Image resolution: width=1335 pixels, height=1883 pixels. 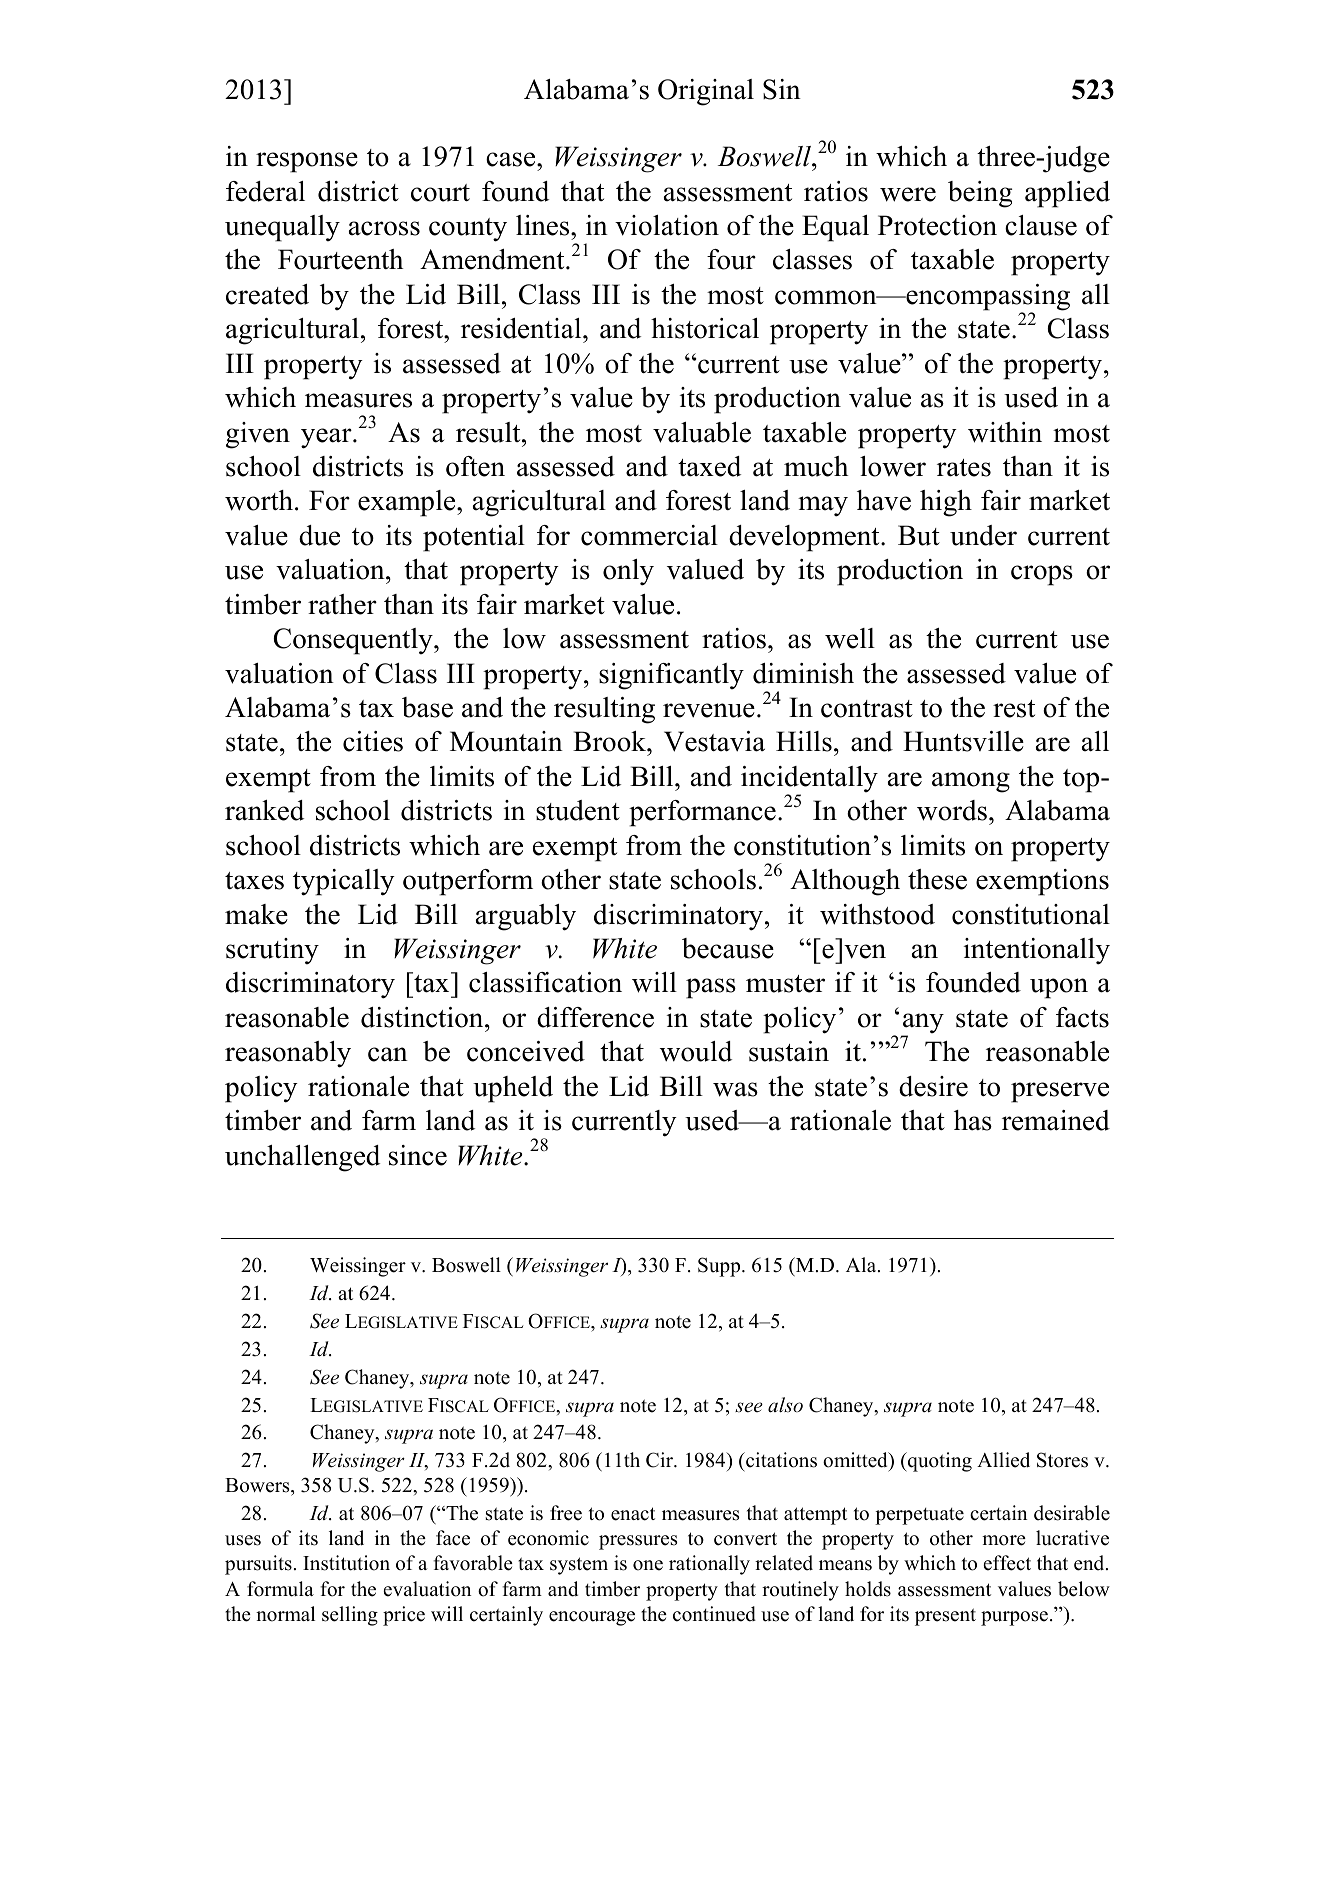 I want to click on Original, so click(x=706, y=92).
